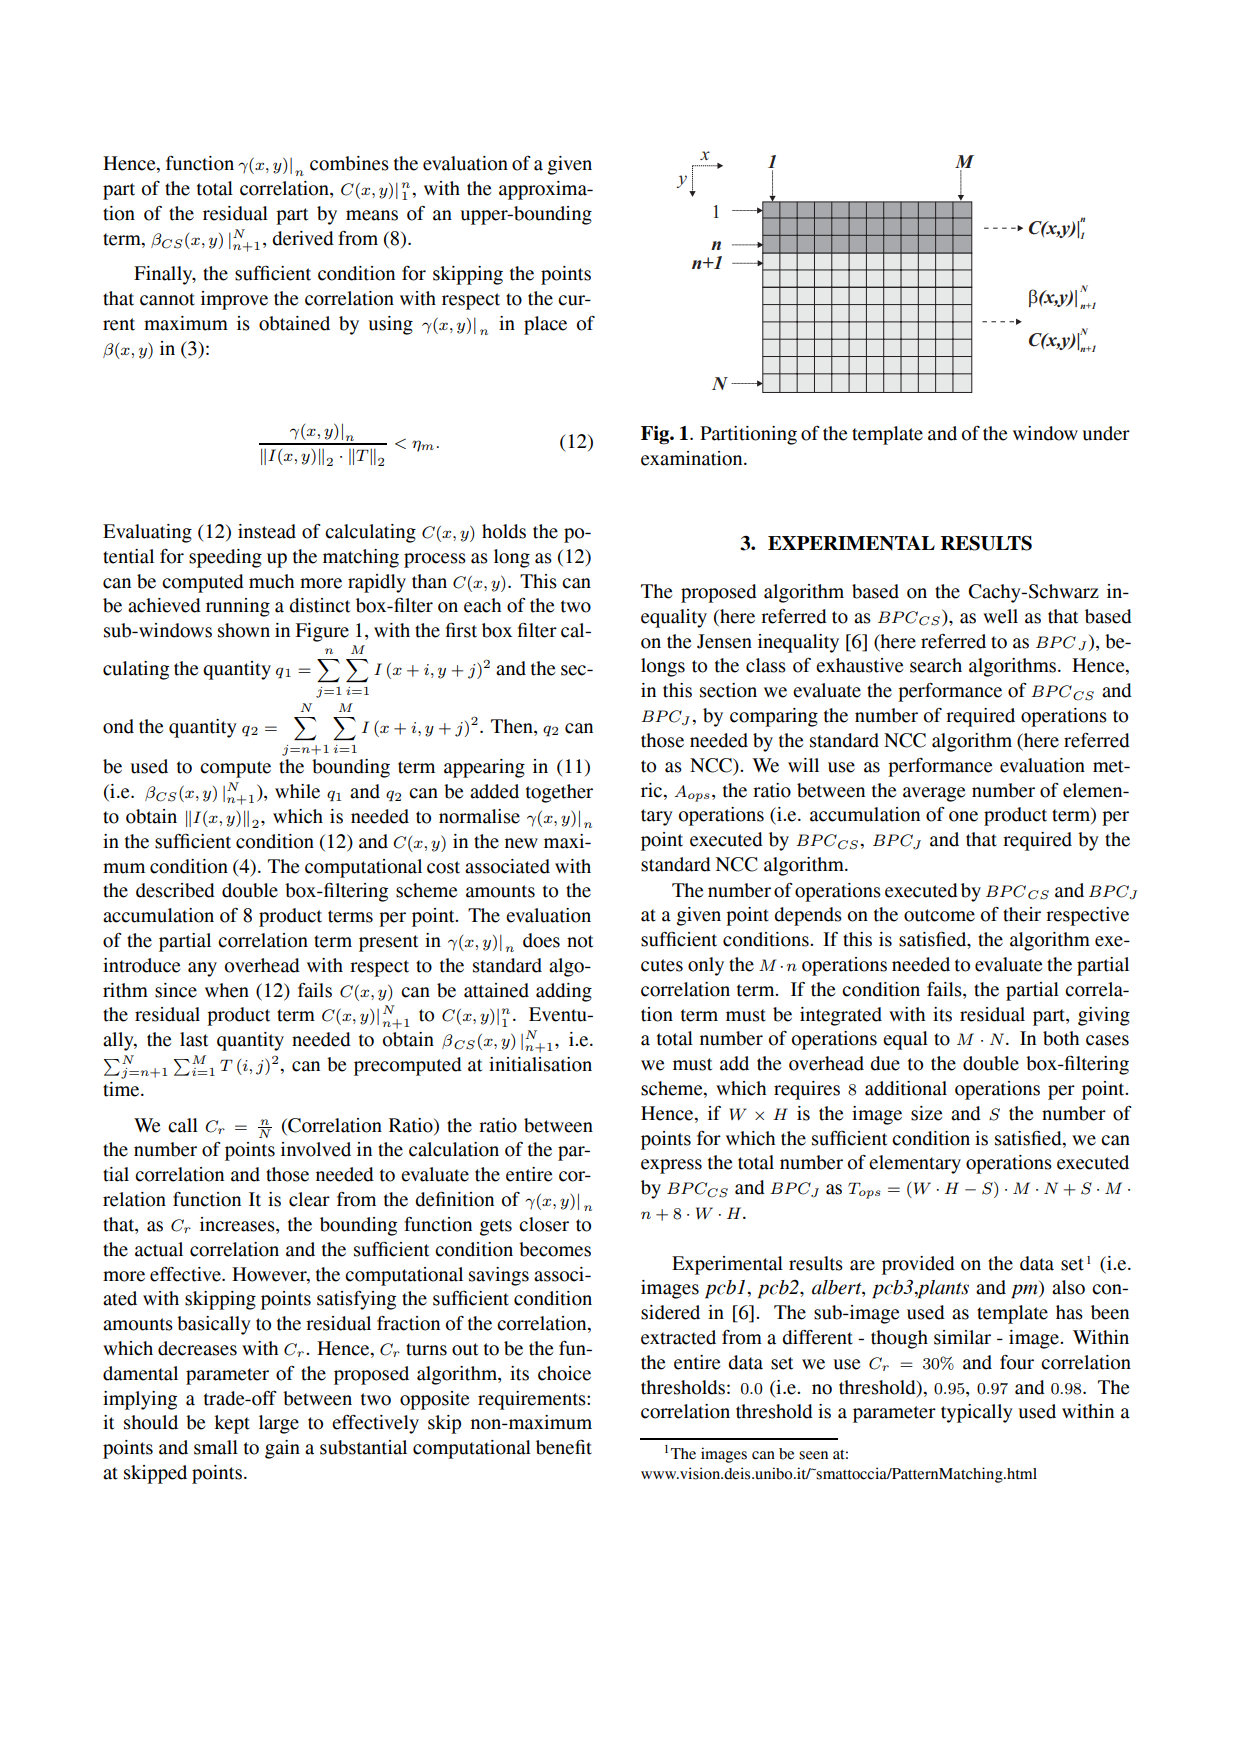 The image size is (1234, 1747). Describe the element at coordinates (1106, 433) in the screenshot. I see `under` at that location.
